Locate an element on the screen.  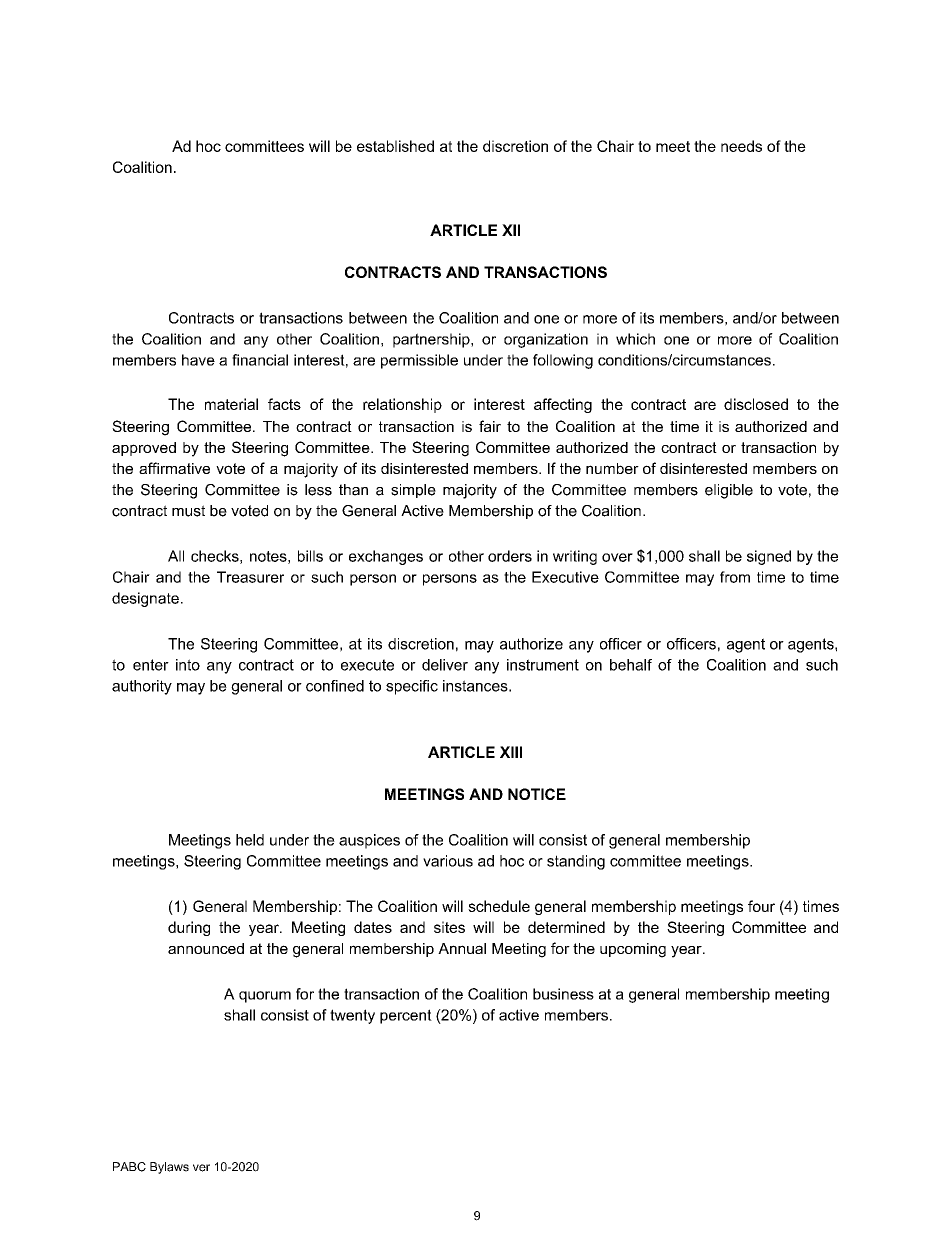
announced is located at coordinates (206, 948).
